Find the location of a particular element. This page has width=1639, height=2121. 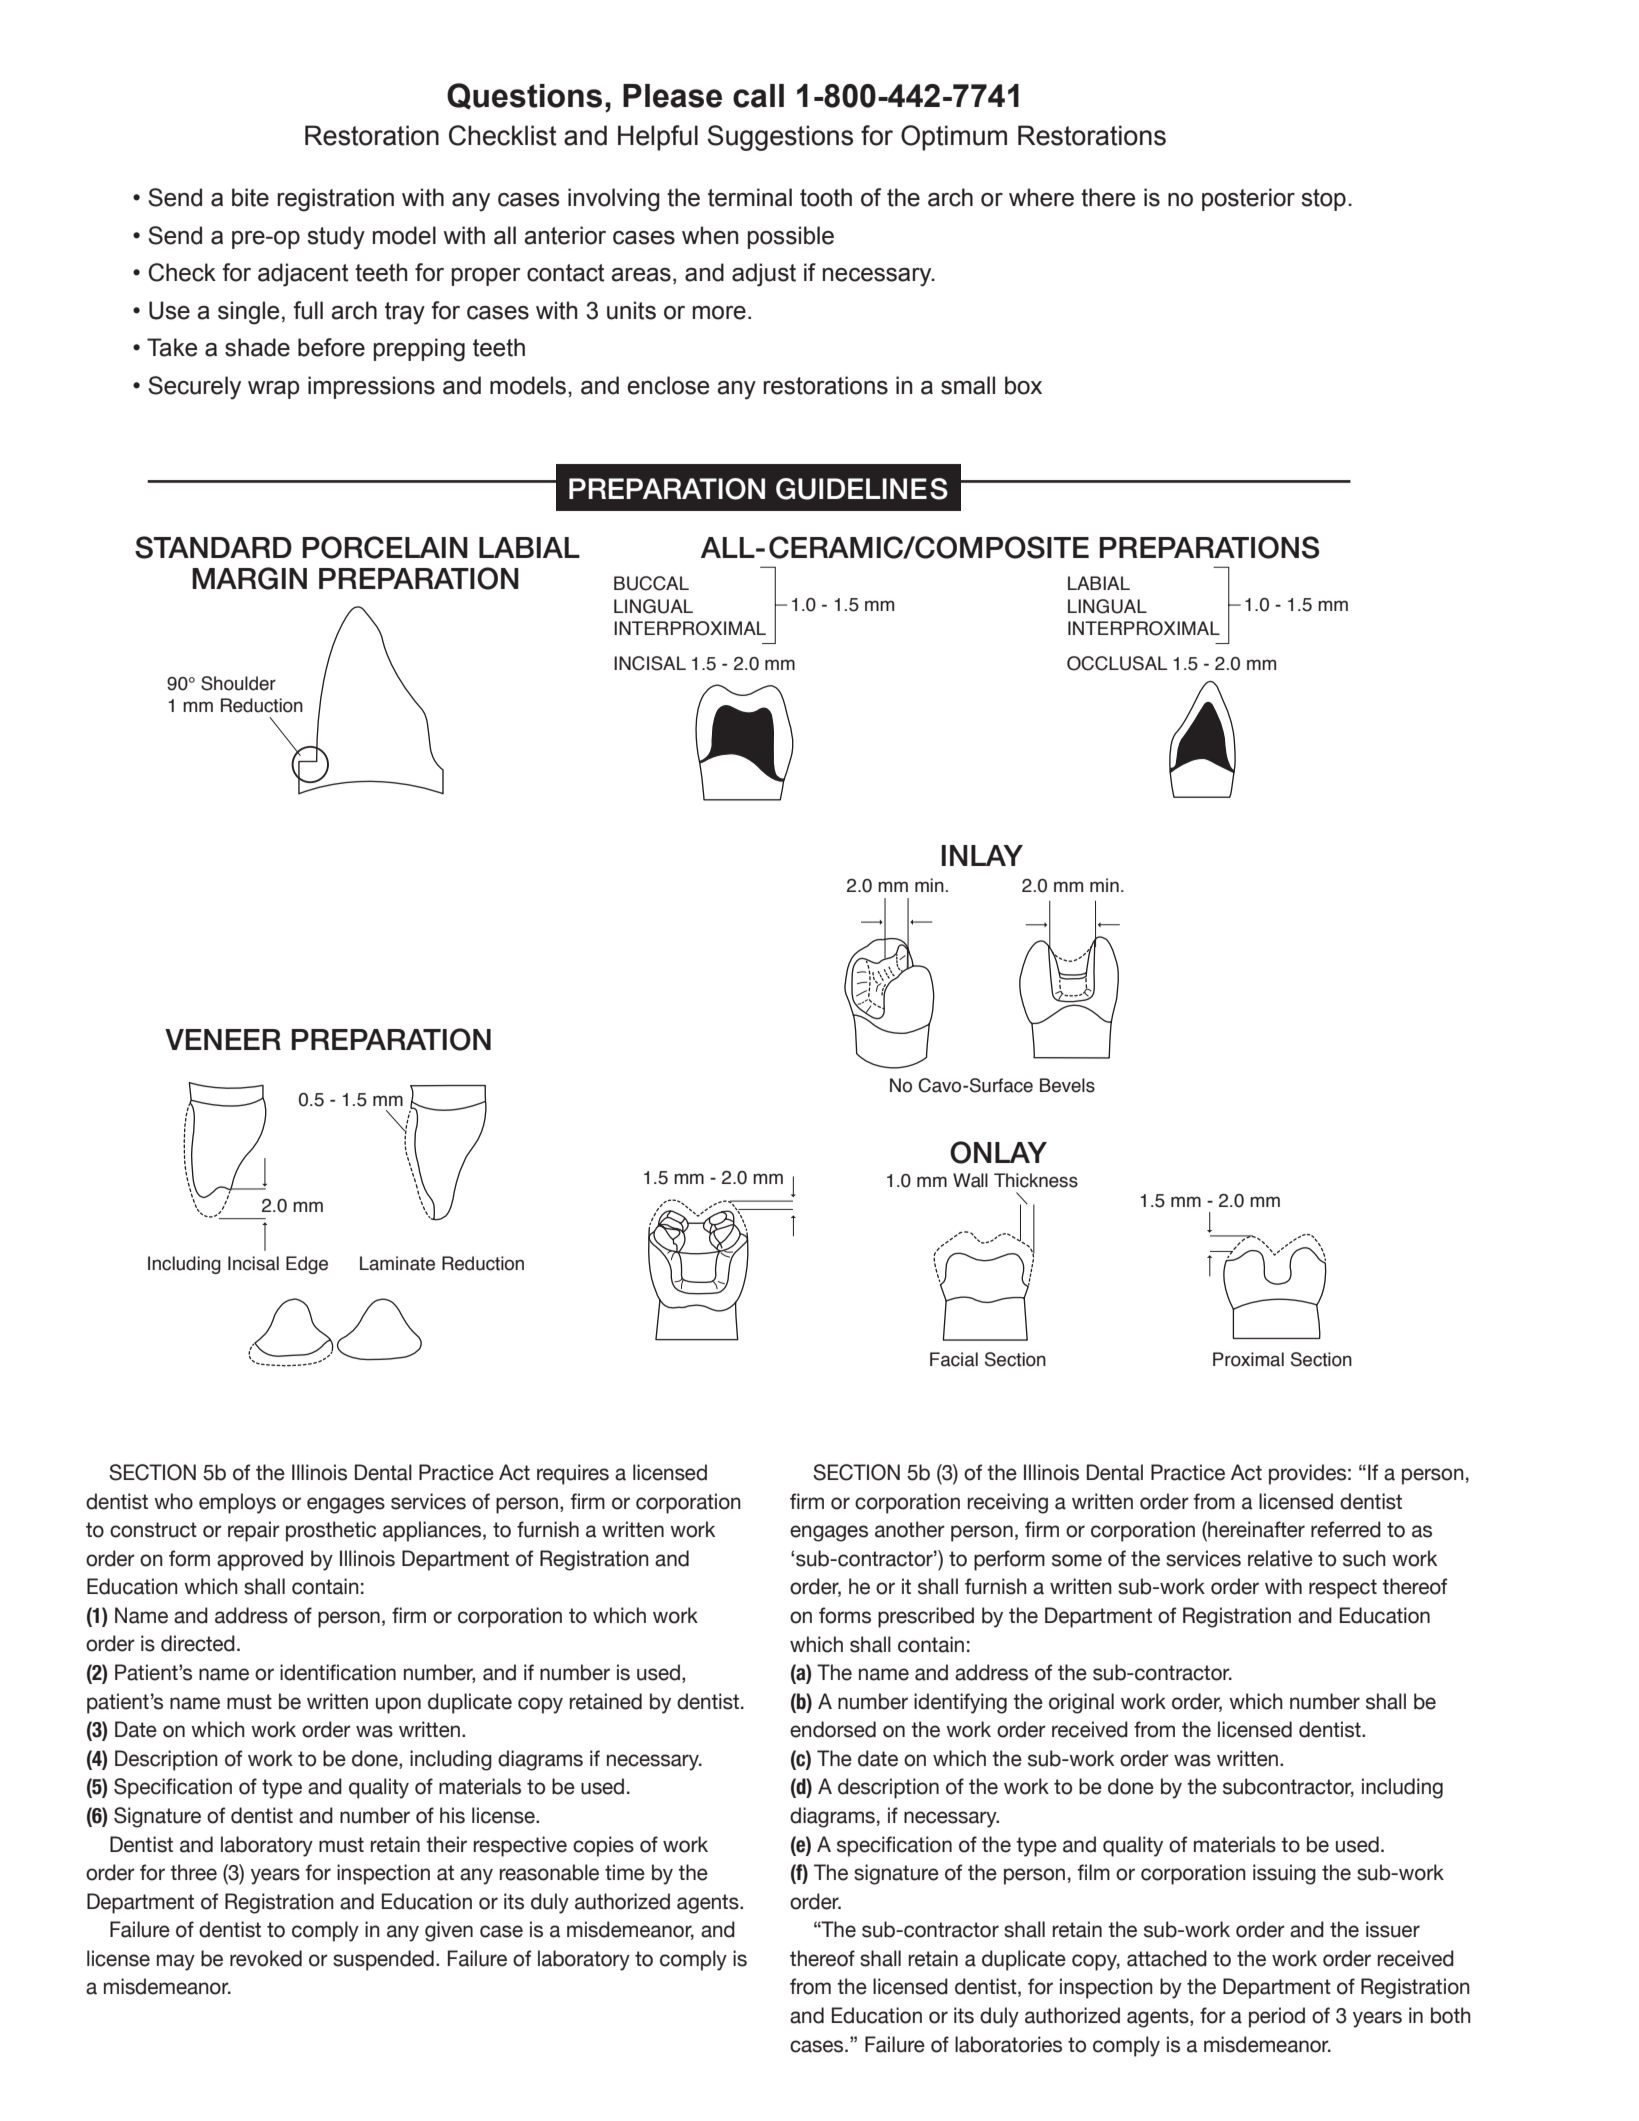

PORCELAIN is located at coordinates (385, 547).
